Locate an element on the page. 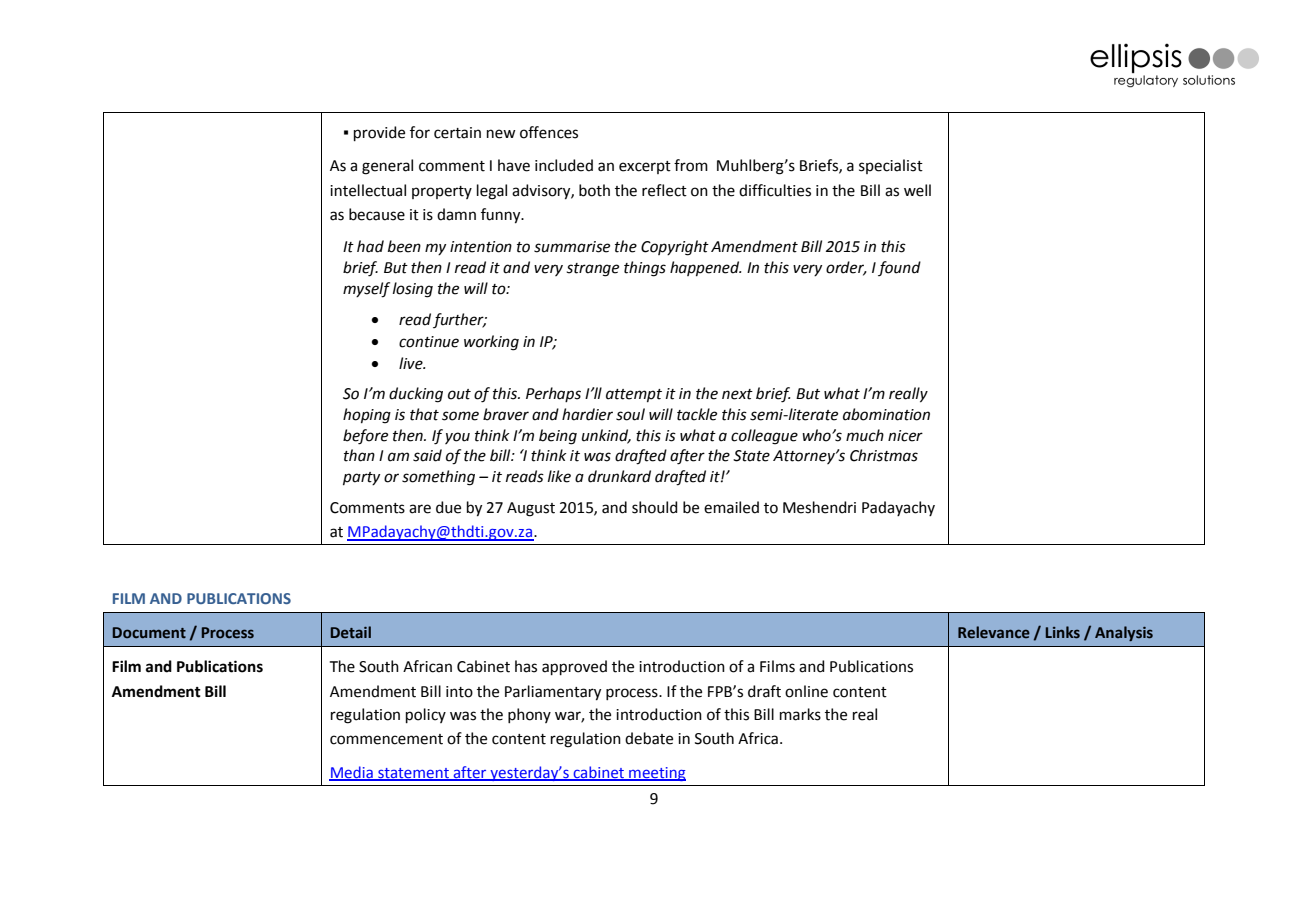 The image size is (1308, 924). Media is located at coordinates (352, 773).
